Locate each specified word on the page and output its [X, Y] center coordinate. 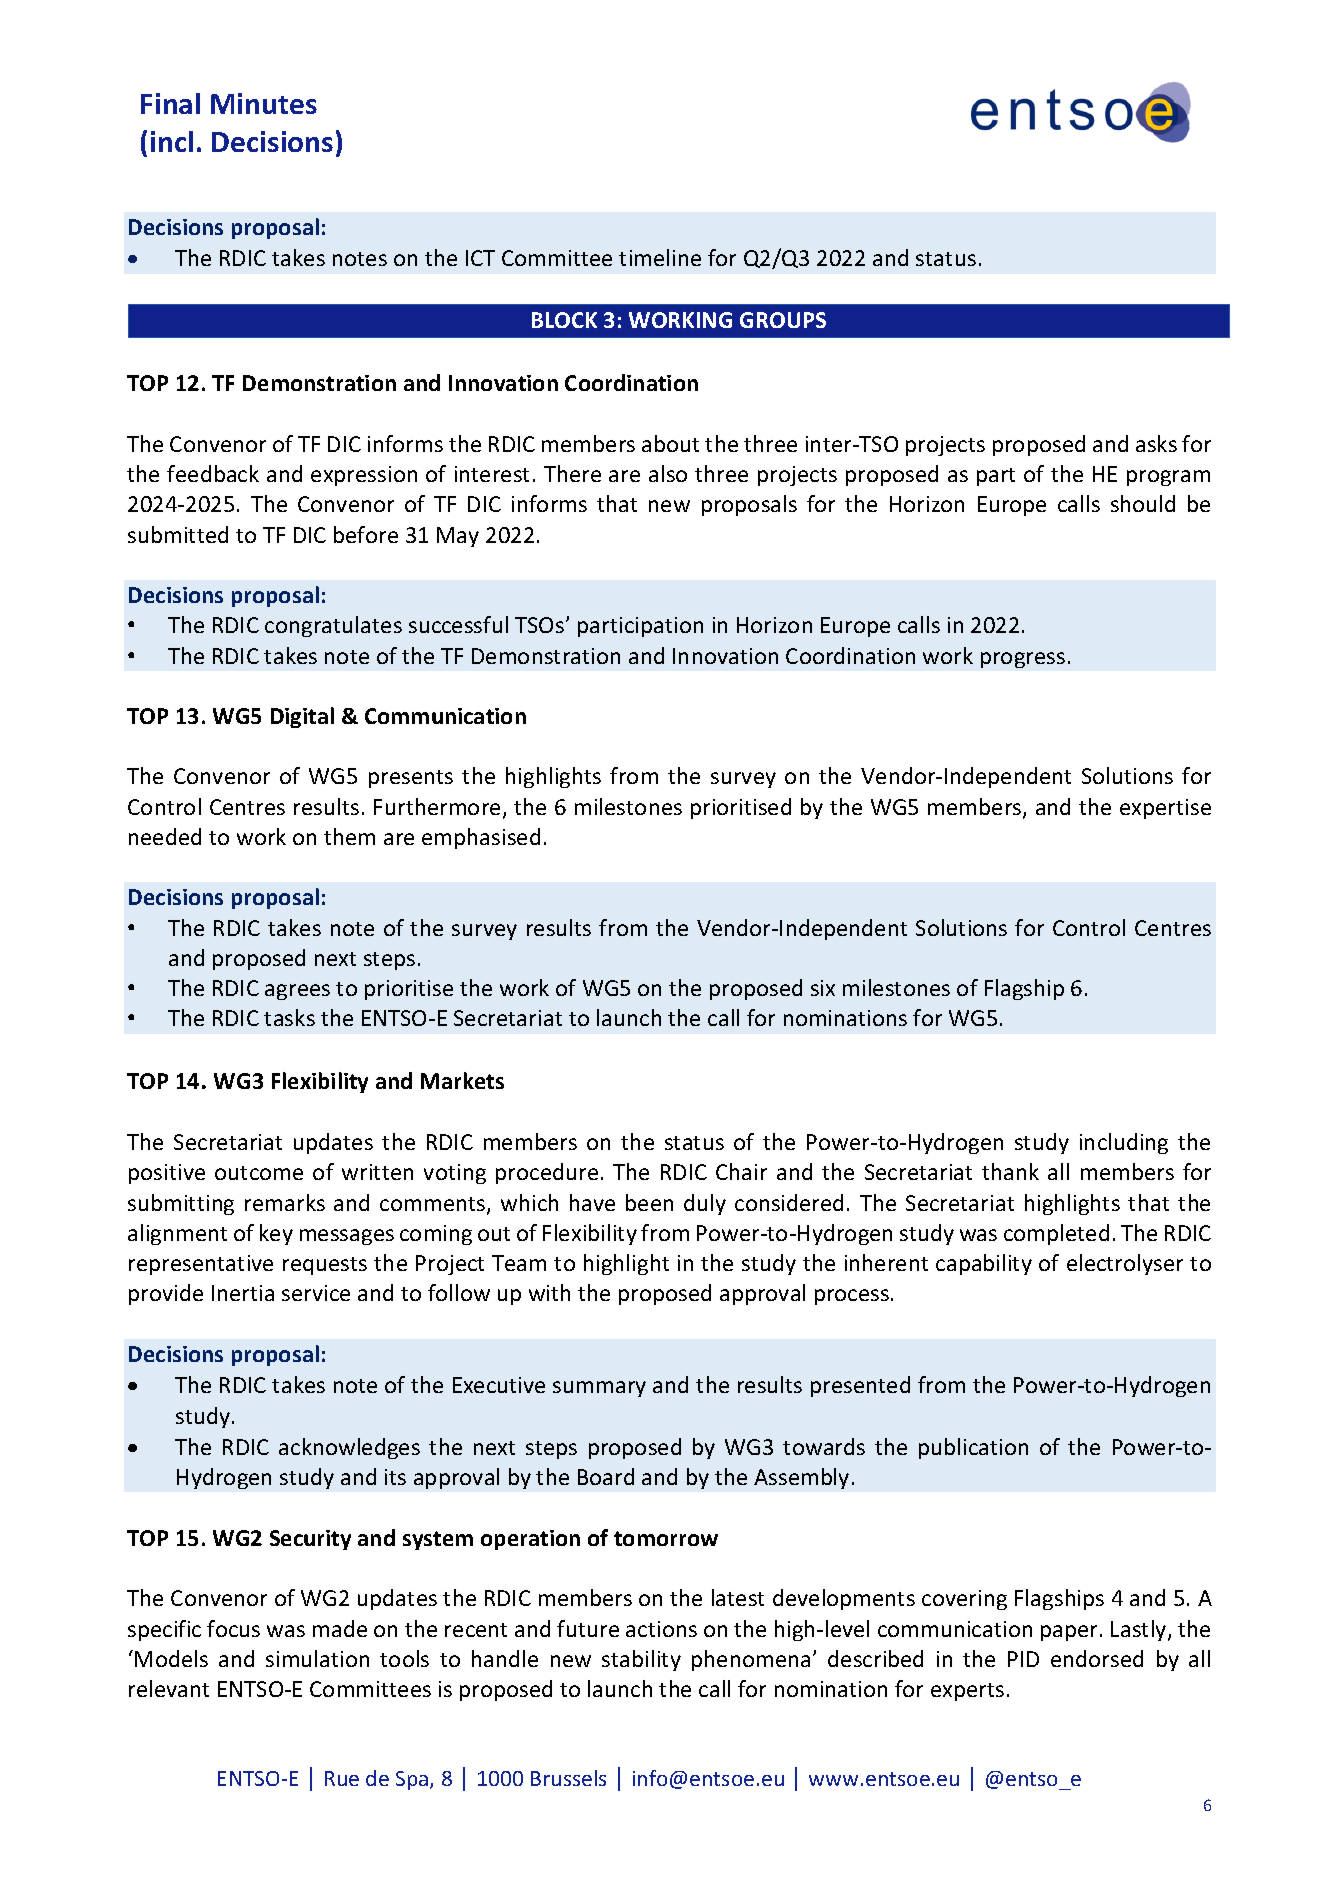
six [823, 988]
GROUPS [783, 320]
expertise [1165, 809]
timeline [660, 257]
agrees [297, 992]
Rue [342, 1778]
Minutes [264, 103]
